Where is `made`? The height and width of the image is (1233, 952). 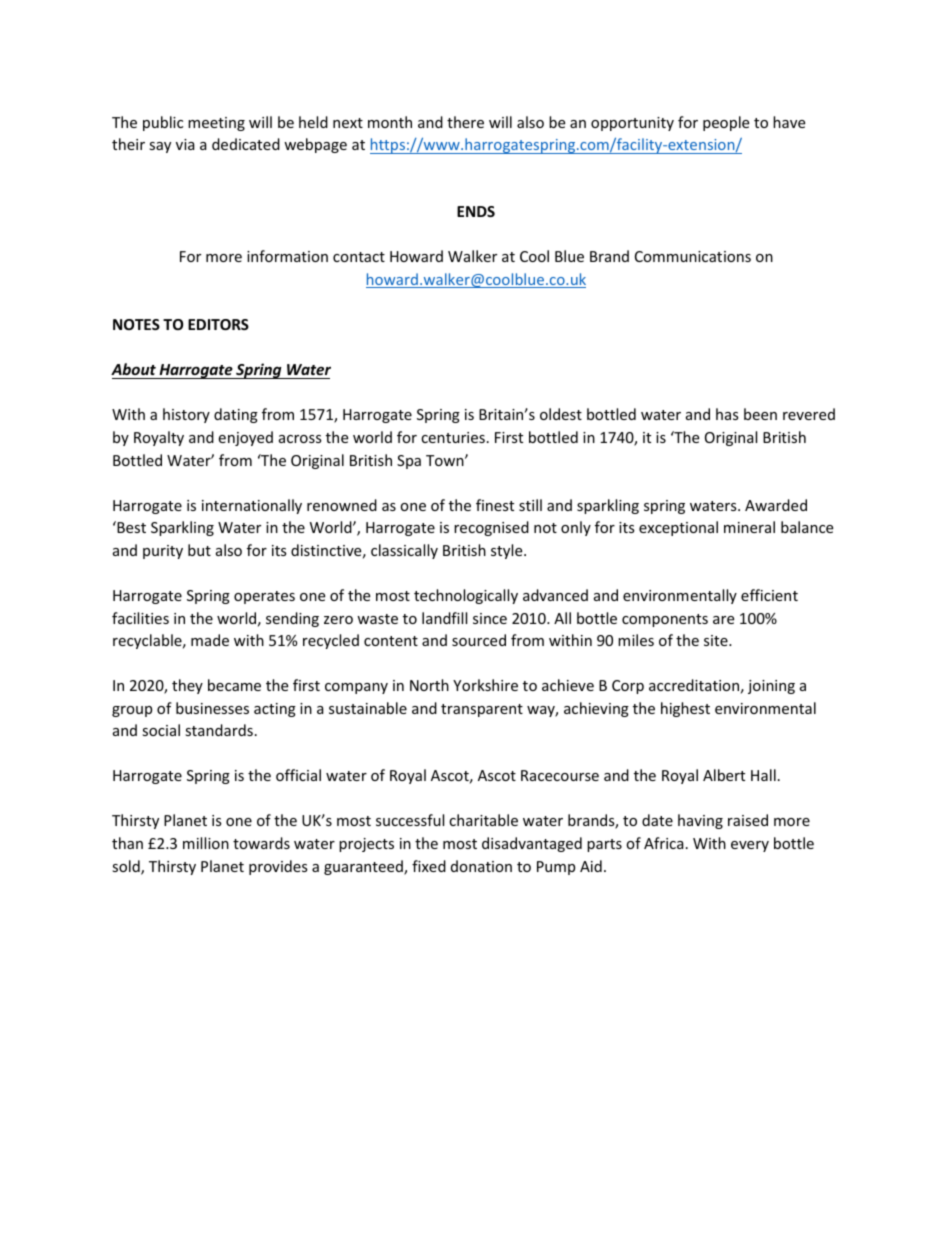 made is located at coordinates (210, 640).
